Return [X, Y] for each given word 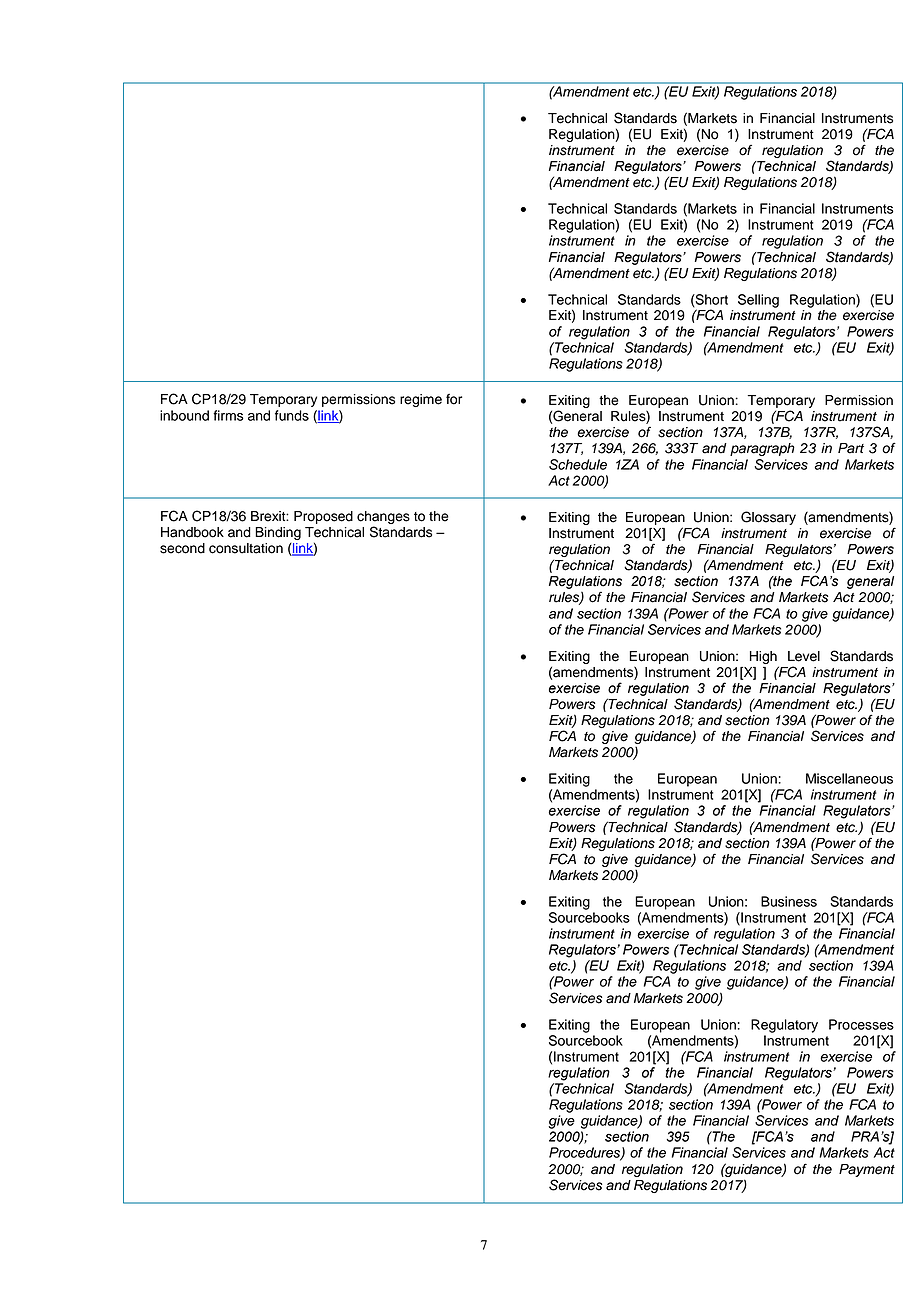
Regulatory [784, 1026]
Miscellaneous [849, 778]
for [454, 399]
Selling [758, 301]
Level [804, 656]
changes [383, 517]
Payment [867, 1170]
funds [292, 415]
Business [789, 901]
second [182, 548]
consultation [246, 548]
